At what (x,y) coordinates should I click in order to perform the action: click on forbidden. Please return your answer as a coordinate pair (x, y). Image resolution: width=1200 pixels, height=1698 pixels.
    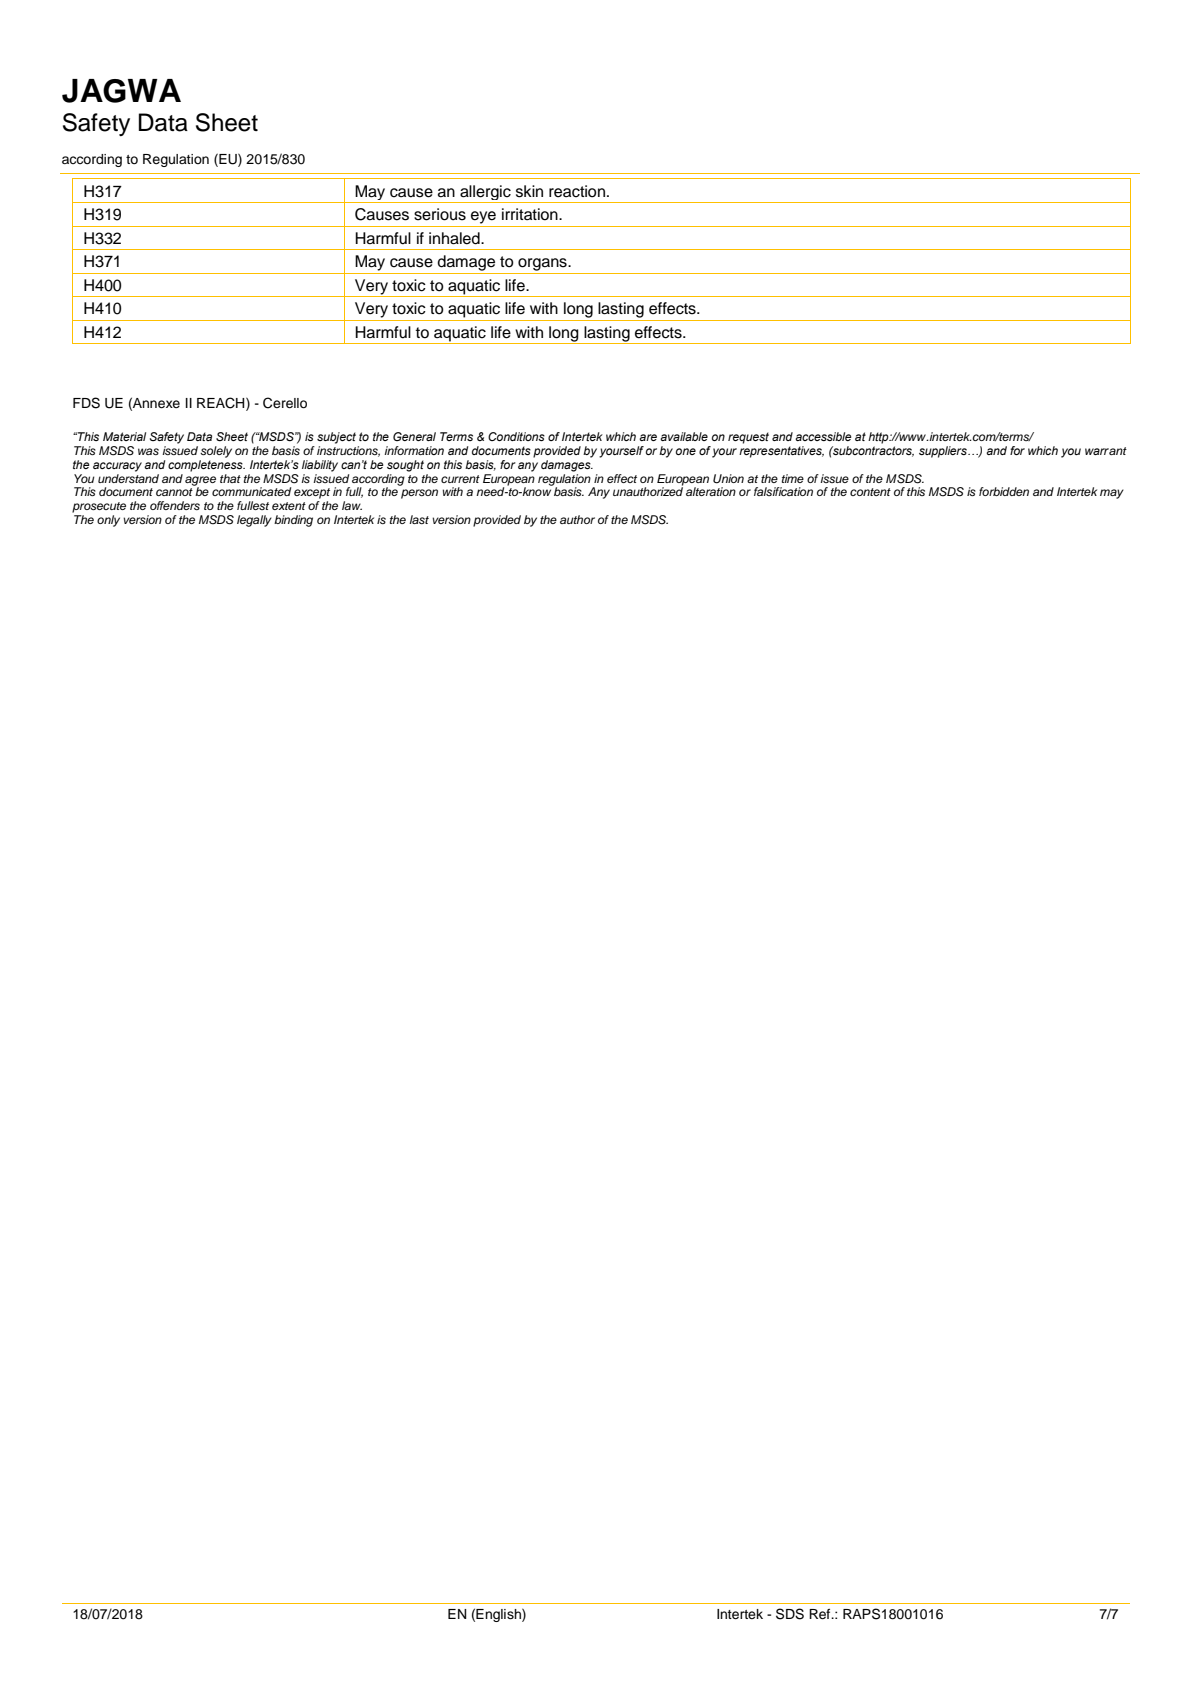
    Looking at the image, I should click on (1004, 491).
